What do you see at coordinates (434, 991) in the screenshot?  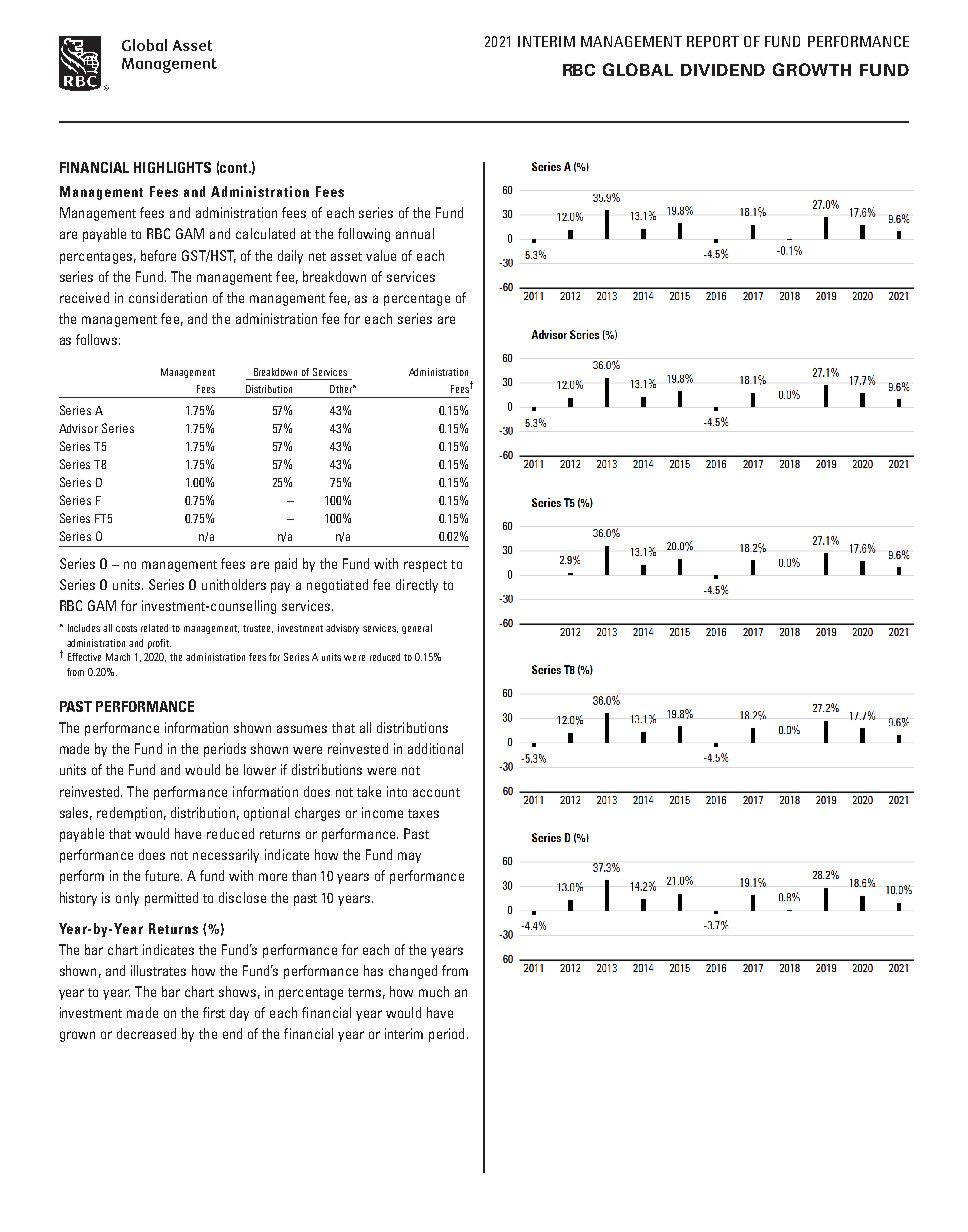 I see `much` at bounding box center [434, 991].
